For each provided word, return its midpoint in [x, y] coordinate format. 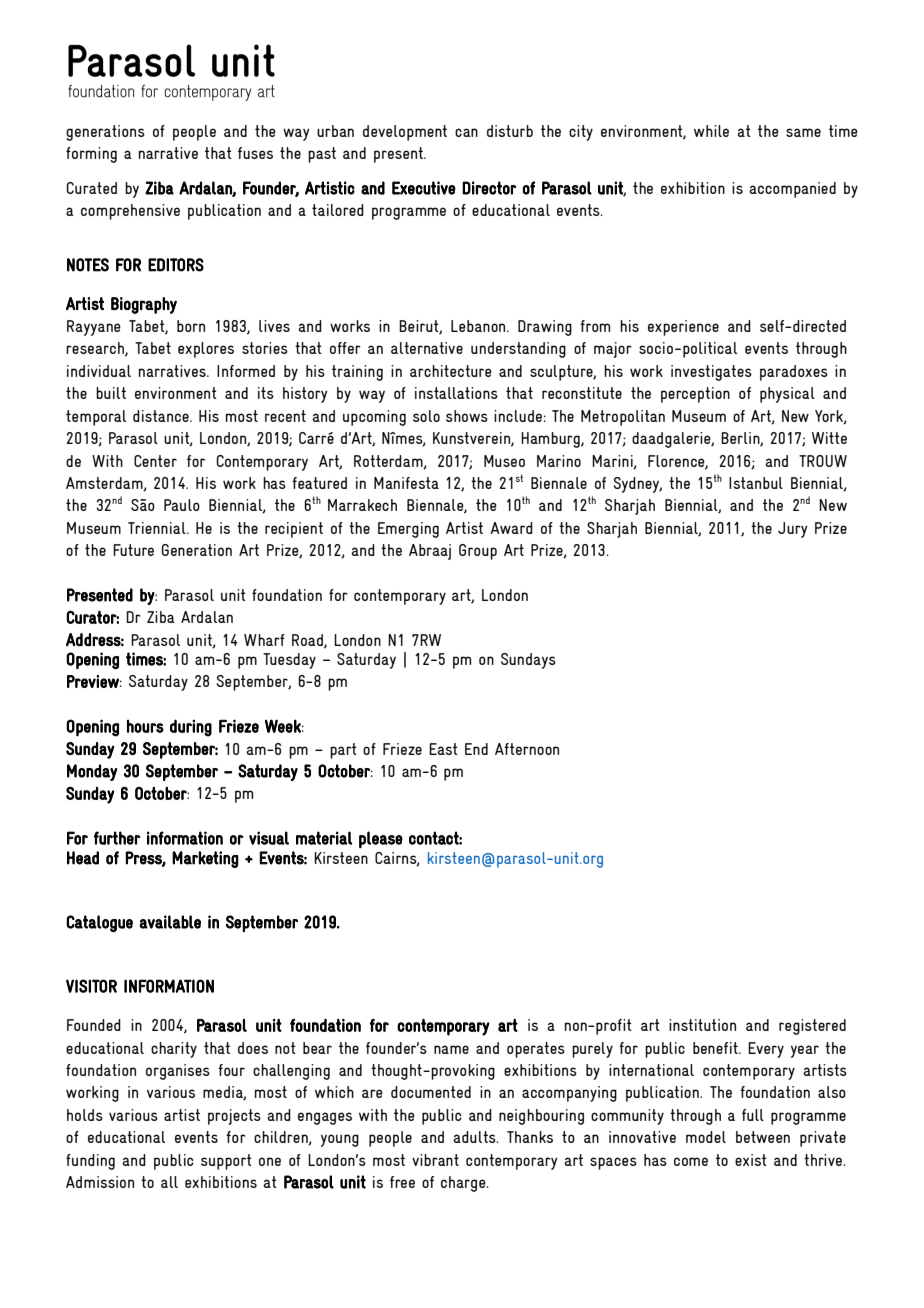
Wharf [264, 640]
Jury [793, 530]
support [226, 1162]
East [443, 749]
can [466, 132]
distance [162, 416]
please [381, 840]
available [170, 922]
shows [467, 416]
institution [702, 1025]
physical [787, 395]
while [711, 131]
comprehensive [130, 212]
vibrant [435, 1160]
